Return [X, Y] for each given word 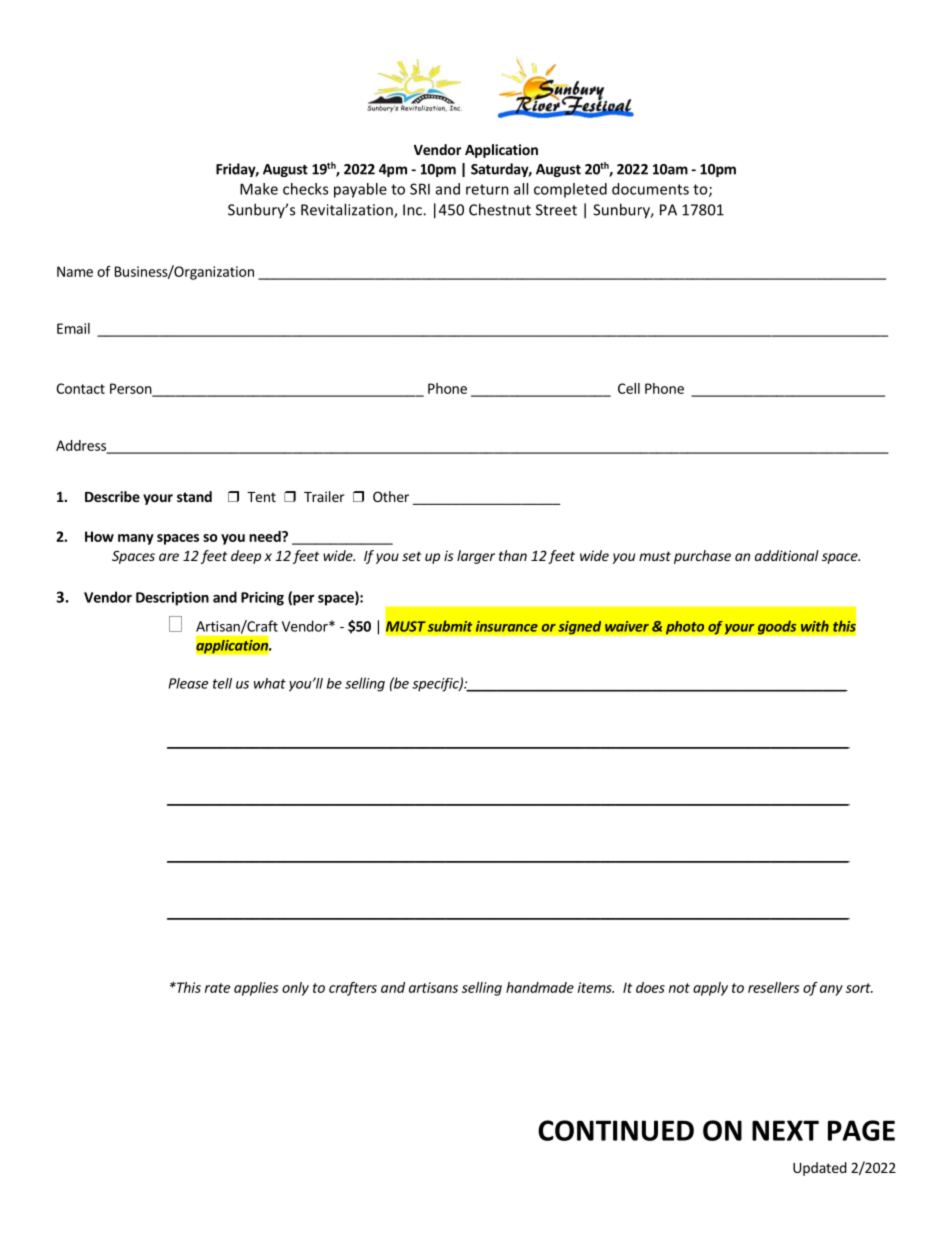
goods [777, 627]
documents [650, 189]
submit [450, 626]
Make [259, 189]
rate [217, 988]
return [487, 189]
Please [188, 683]
